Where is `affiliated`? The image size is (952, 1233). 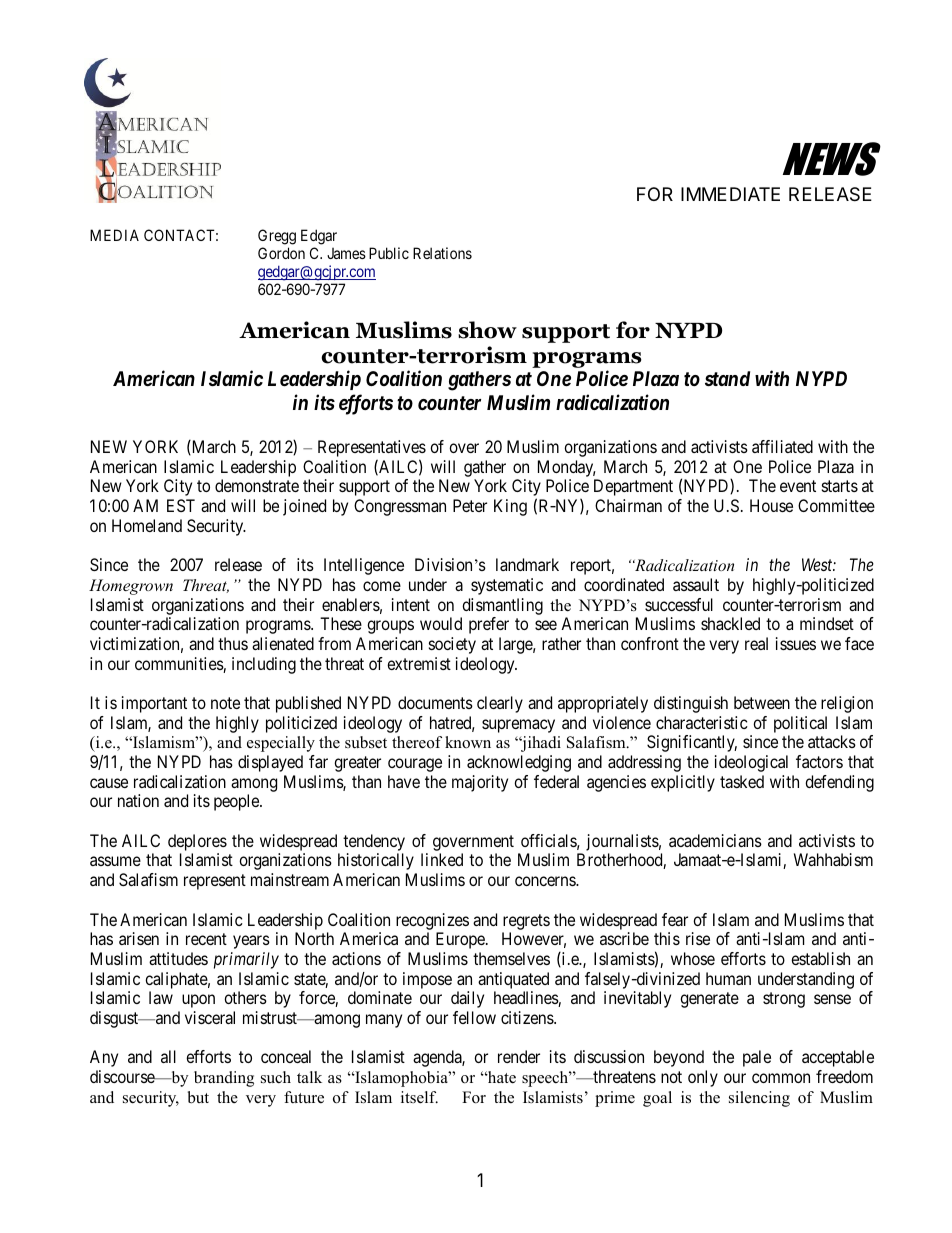
affiliated is located at coordinates (782, 446).
